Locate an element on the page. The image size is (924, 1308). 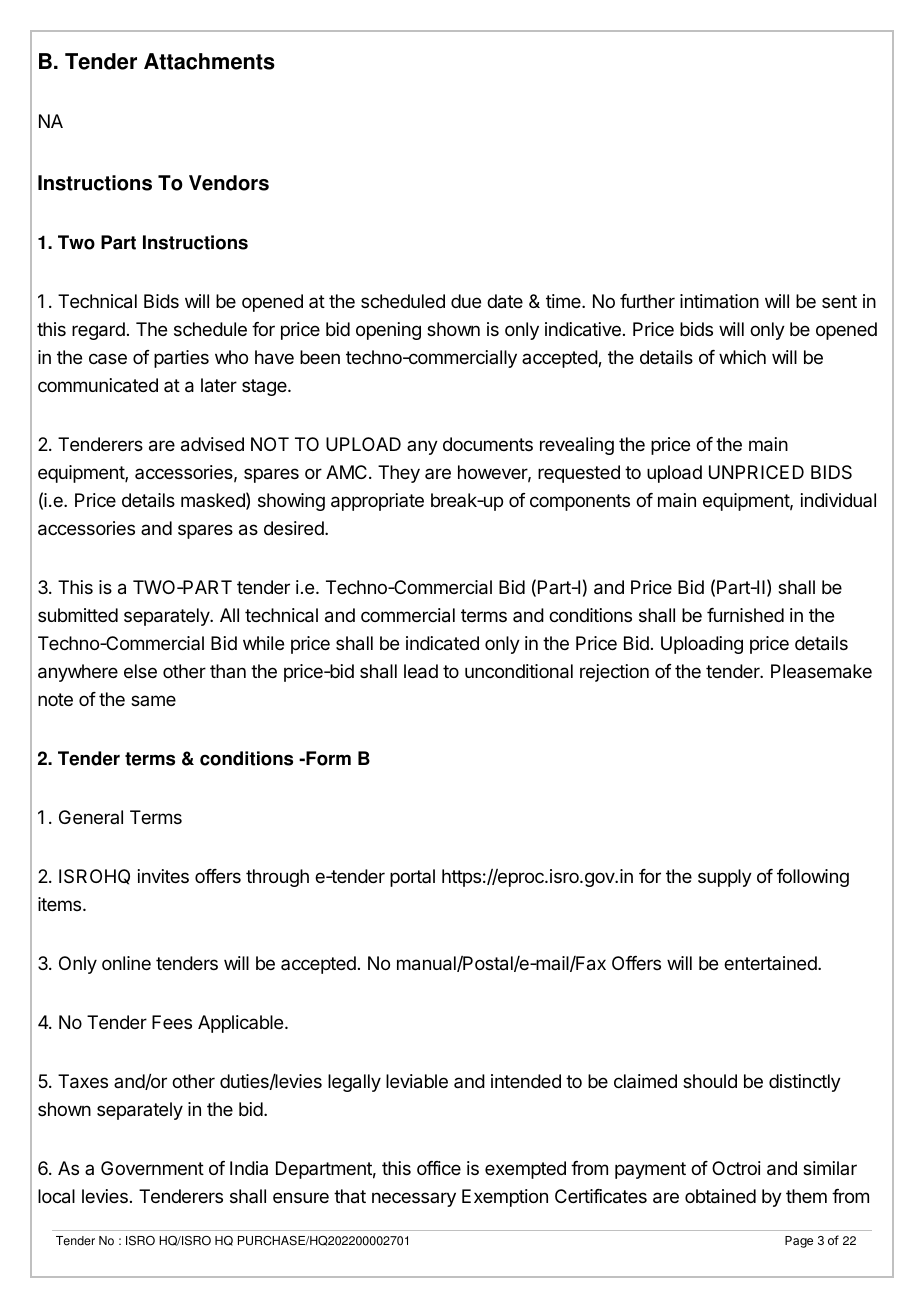
which is located at coordinates (742, 357).
